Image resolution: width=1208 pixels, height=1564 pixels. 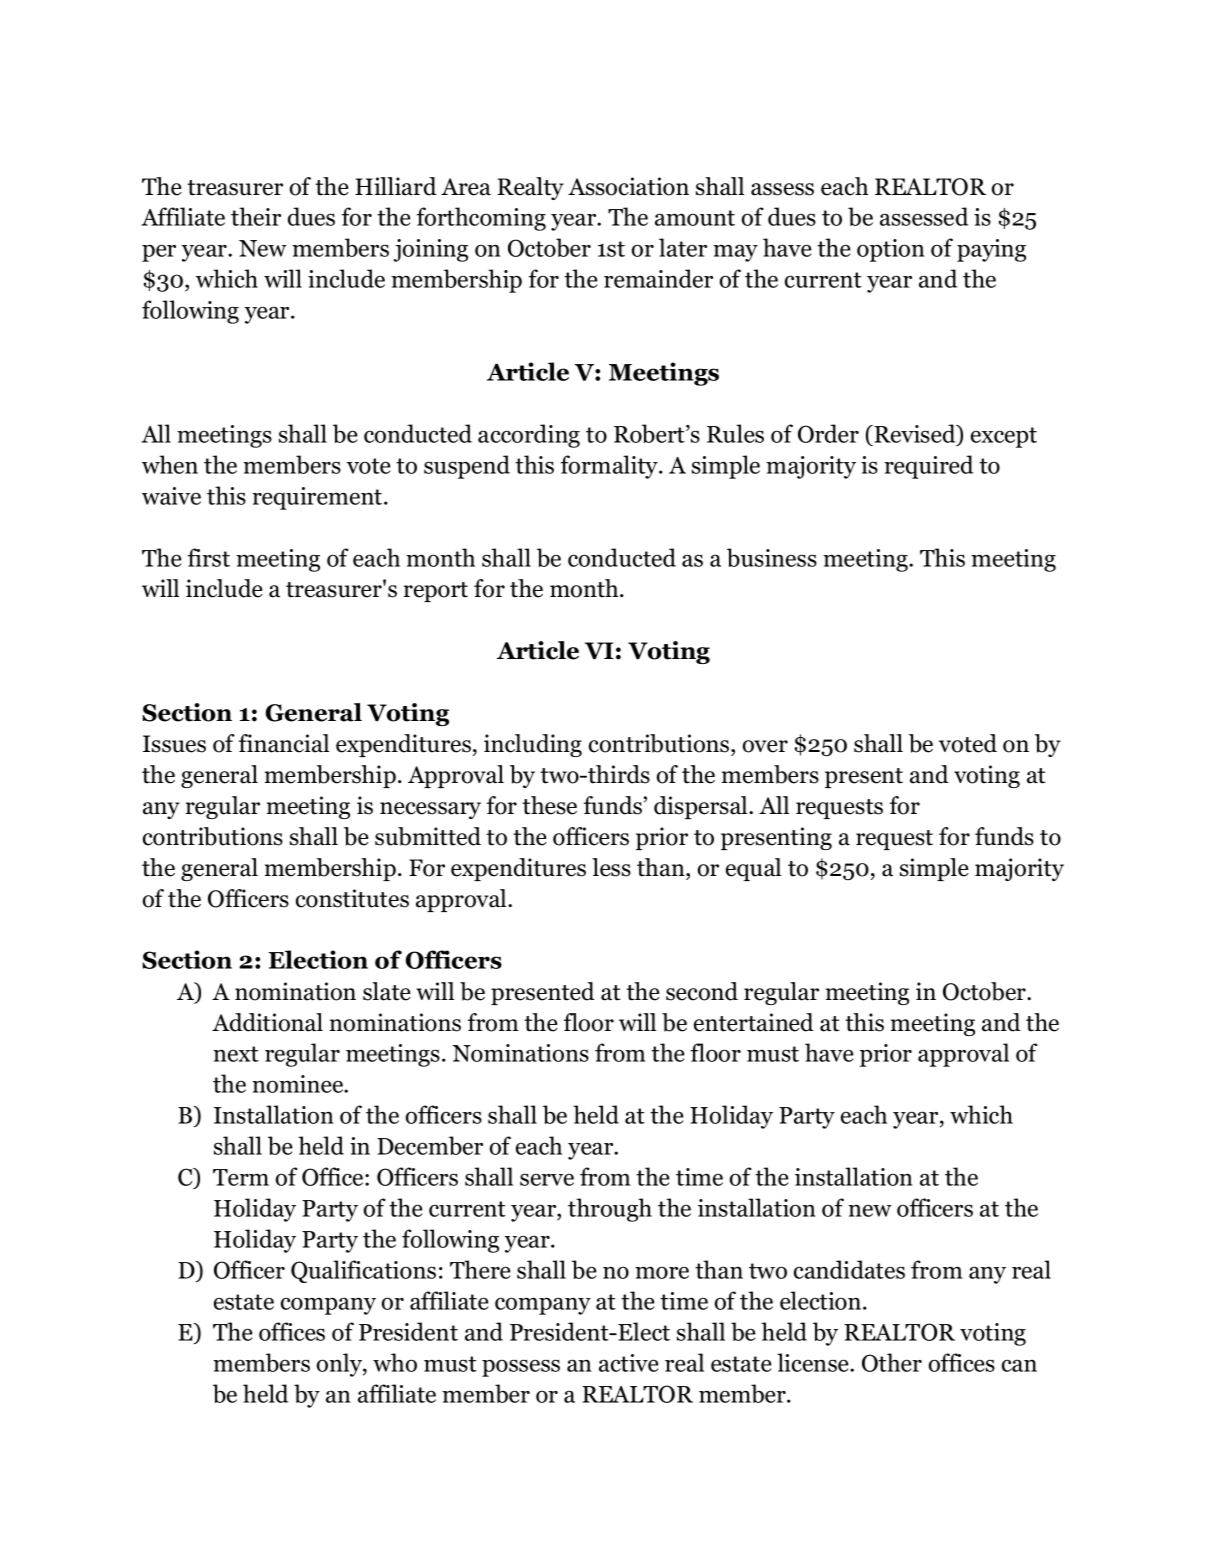 What do you see at coordinates (891, 250) in the screenshot?
I see `option` at bounding box center [891, 250].
